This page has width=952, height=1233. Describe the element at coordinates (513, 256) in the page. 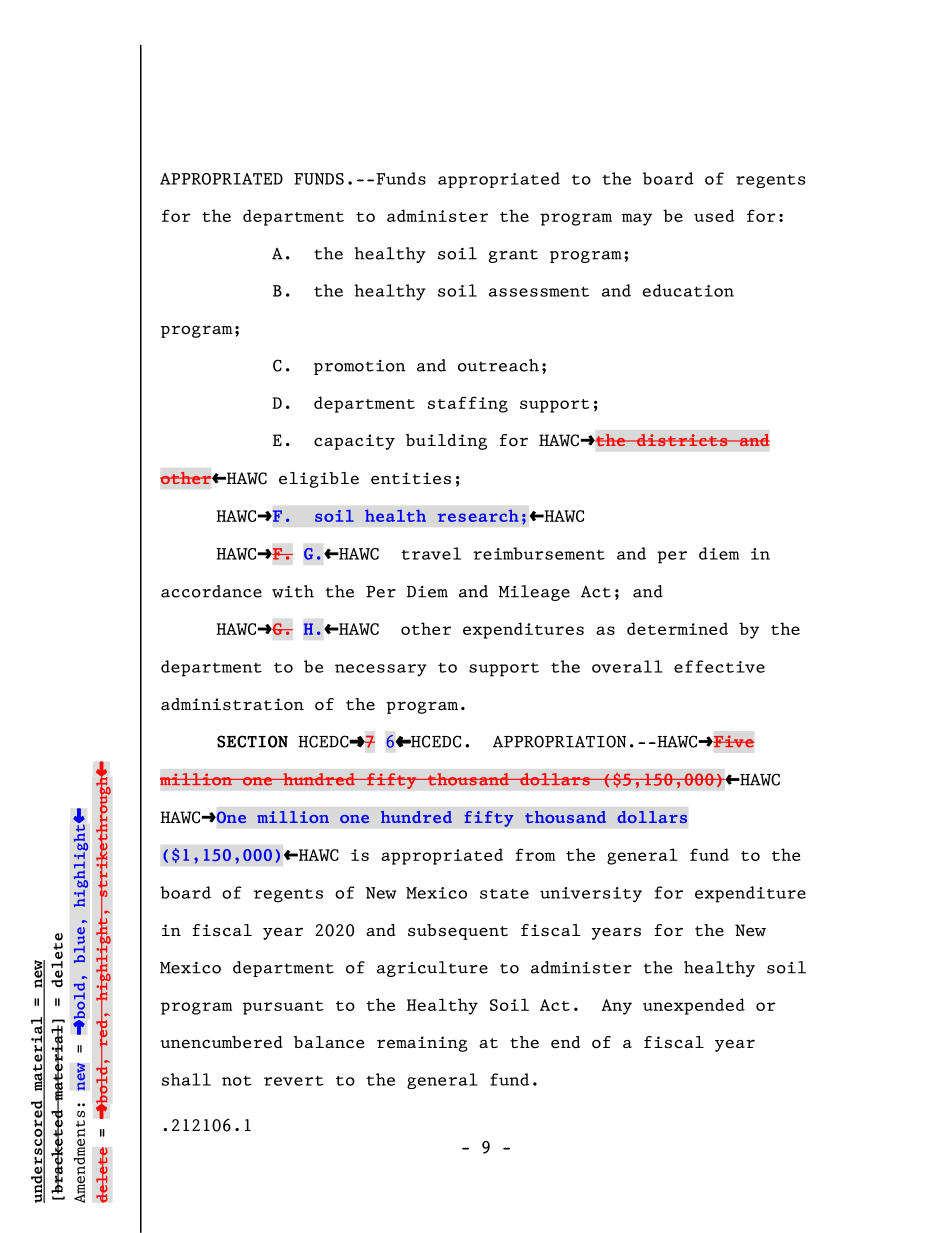

I see `grant` at that location.
